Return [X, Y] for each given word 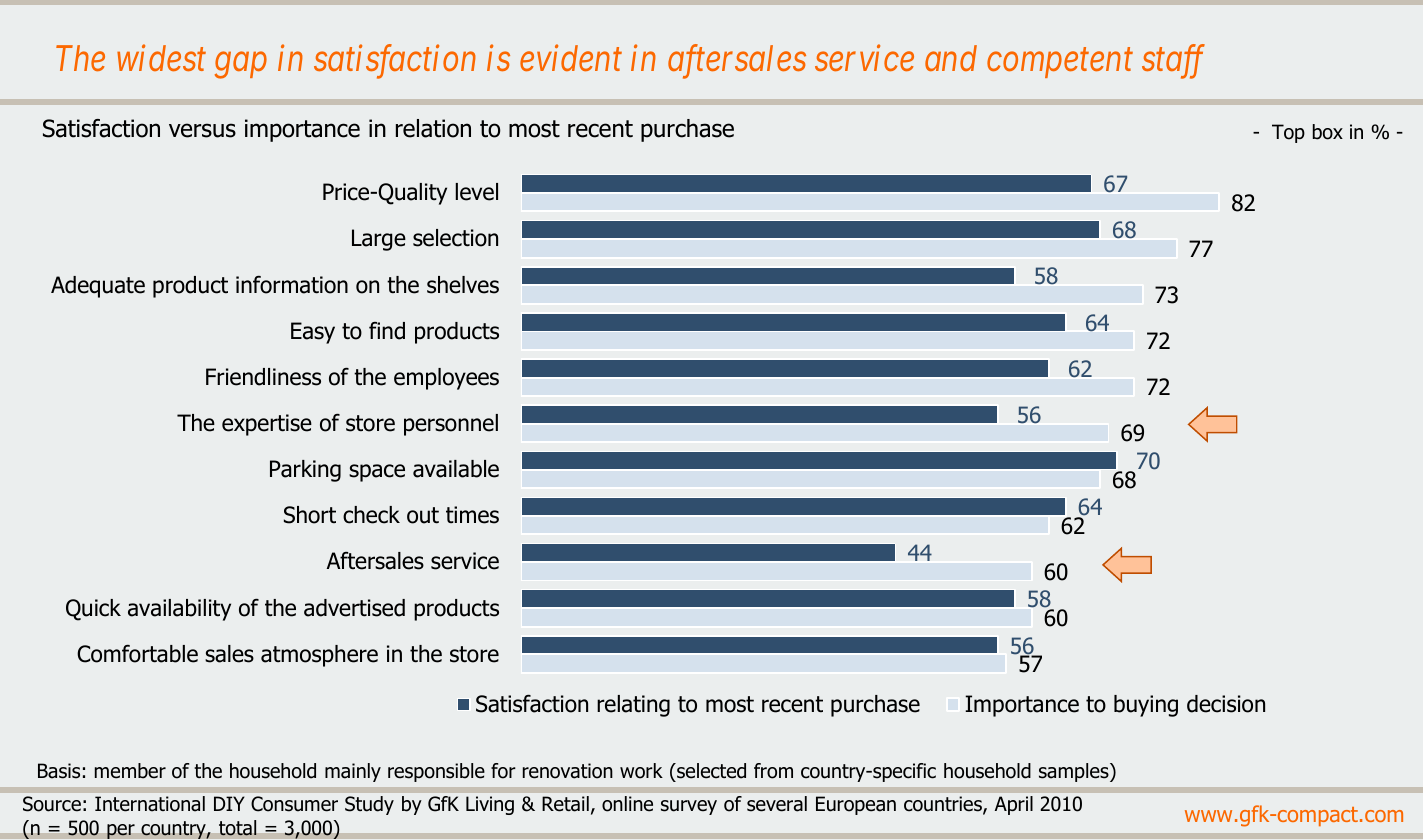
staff [1173, 62]
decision [1226, 704]
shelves [463, 285]
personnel [451, 425]
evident [571, 57]
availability [179, 610]
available [456, 469]
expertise [267, 425]
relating [633, 706]
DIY [229, 803]
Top [1288, 133]
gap [241, 66]
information [292, 285]
